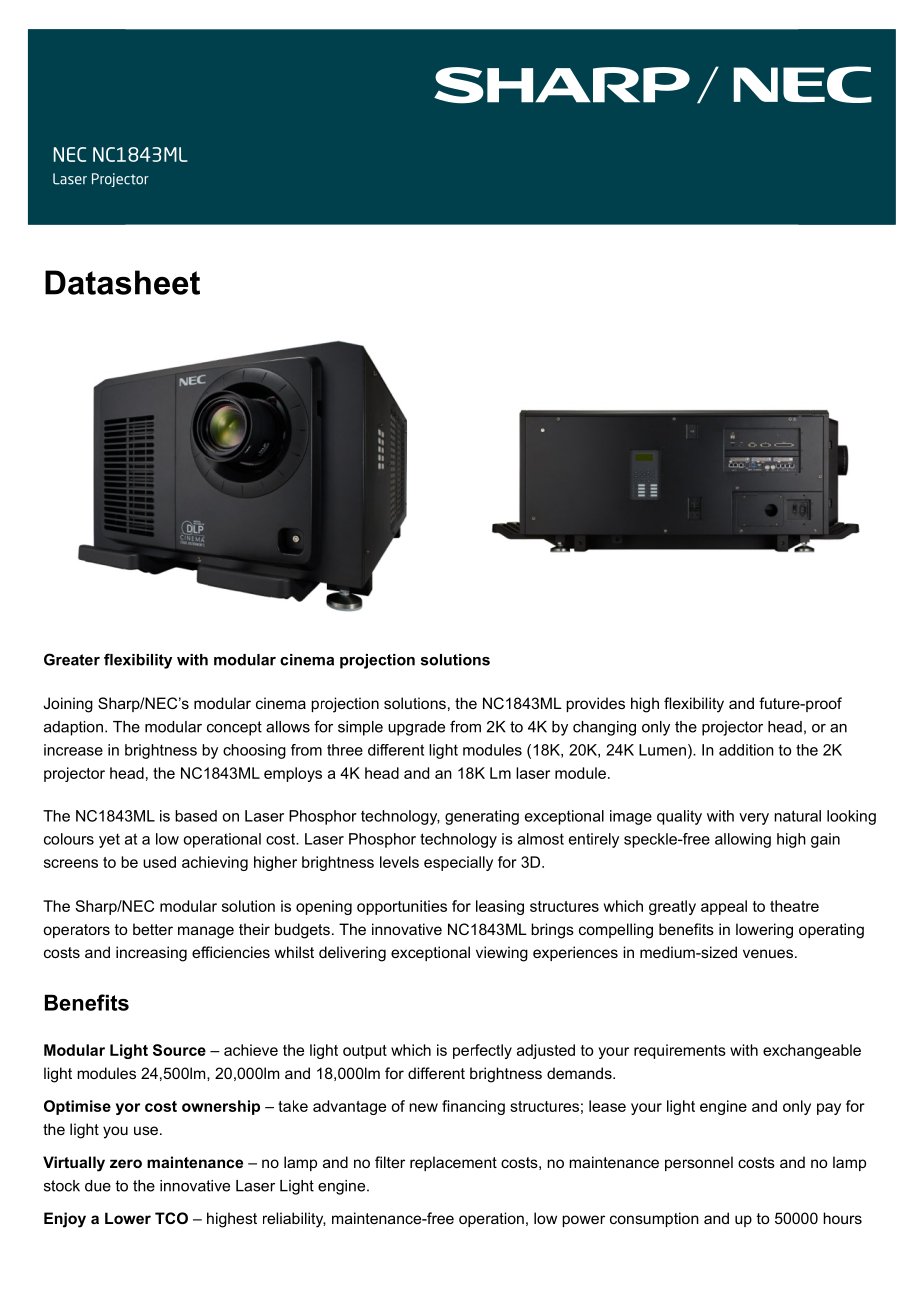  What do you see at coordinates (122, 282) in the image?
I see `Datasheet` at bounding box center [122, 282].
